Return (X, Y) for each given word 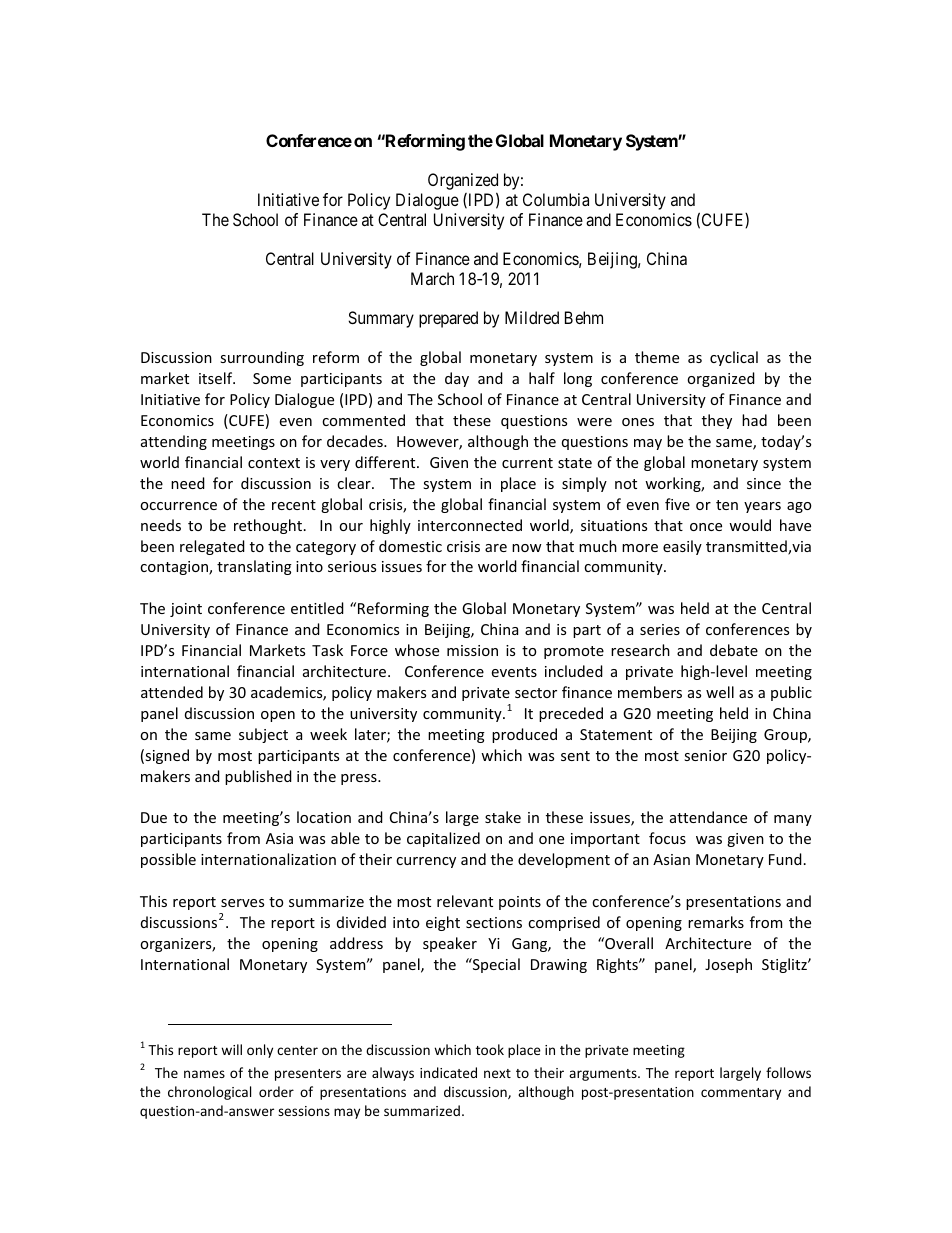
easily (682, 547)
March (432, 278)
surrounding (262, 358)
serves (242, 903)
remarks (716, 922)
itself (217, 378)
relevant (465, 901)
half (542, 378)
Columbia (556, 199)
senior (705, 755)
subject (263, 735)
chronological (209, 1093)
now (527, 548)
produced (524, 735)
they (717, 421)
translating (254, 567)
